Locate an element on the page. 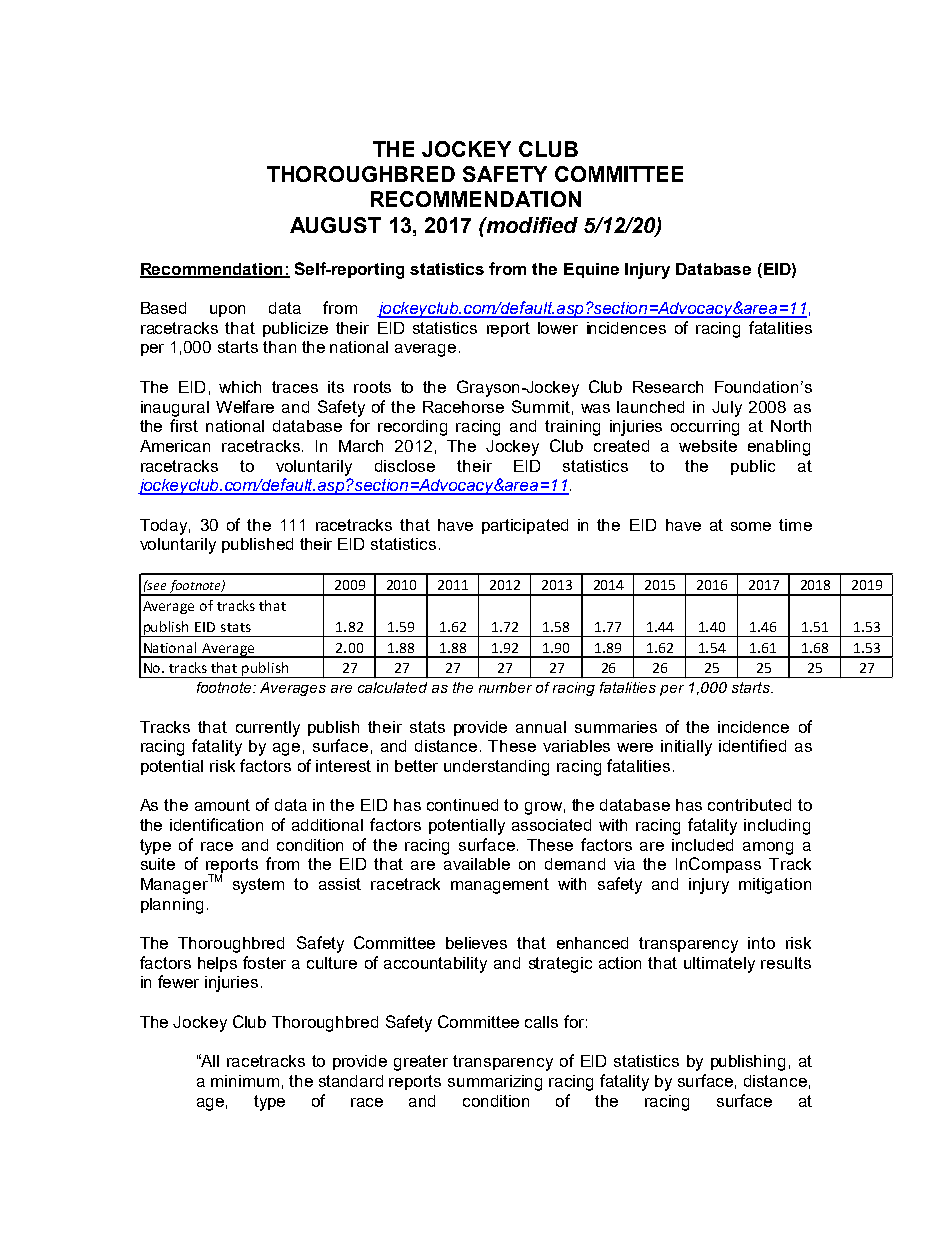 Image resolution: width=952 pixels, height=1233 pixels. amount is located at coordinates (222, 805).
